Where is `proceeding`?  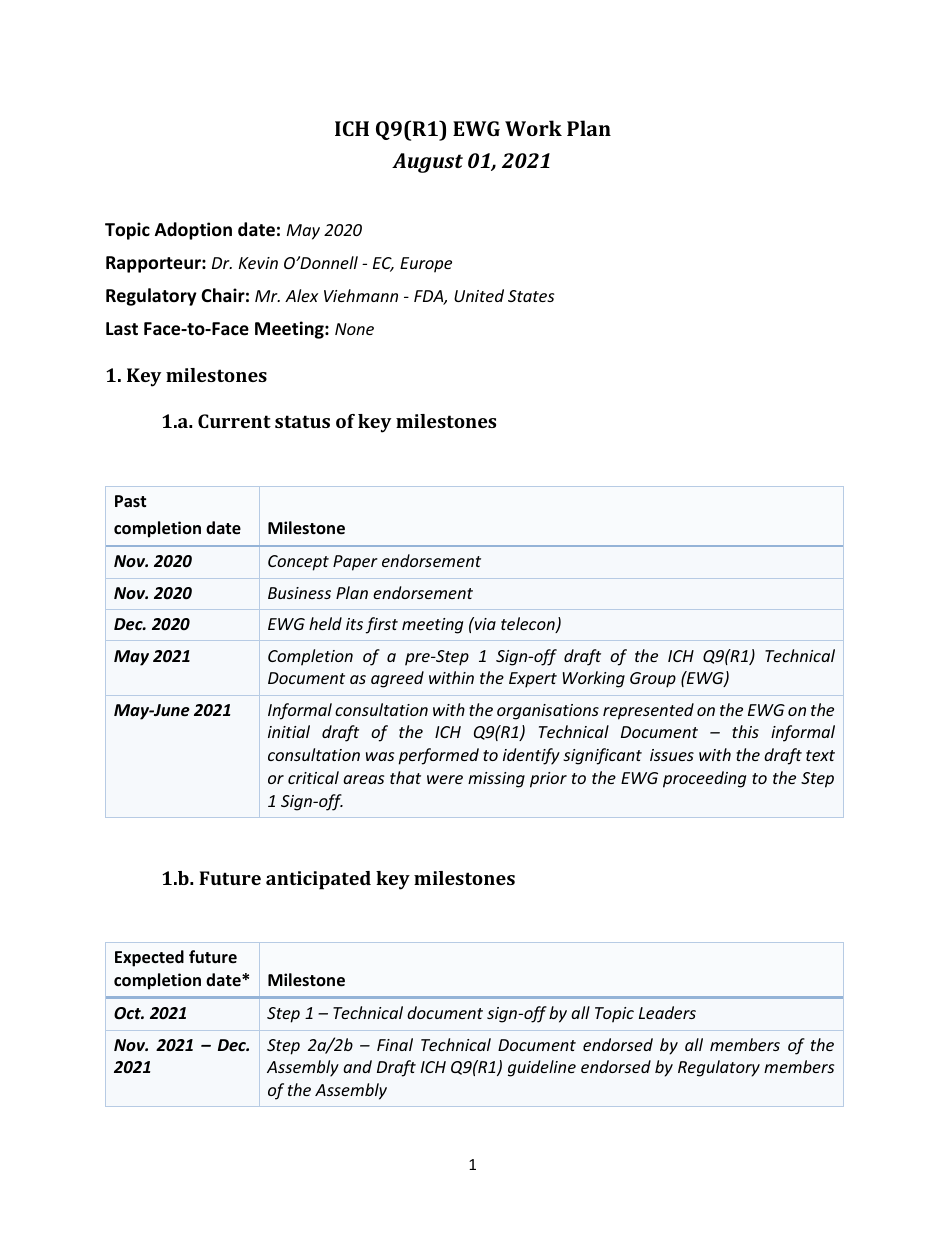 proceeding is located at coordinates (704, 779).
